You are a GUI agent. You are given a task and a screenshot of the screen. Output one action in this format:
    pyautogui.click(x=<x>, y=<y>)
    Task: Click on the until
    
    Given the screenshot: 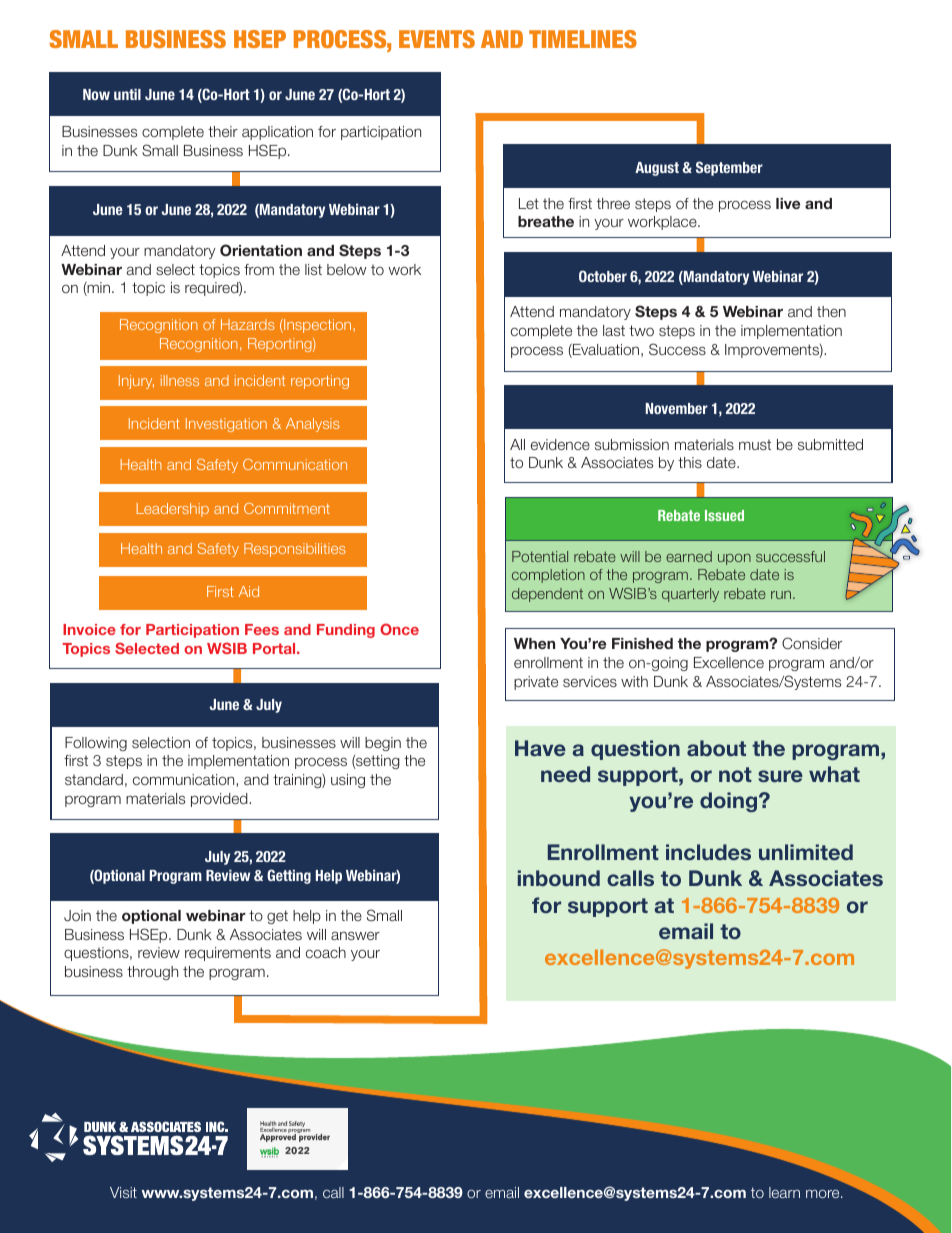 What is the action you would take?
    pyautogui.click(x=127, y=94)
